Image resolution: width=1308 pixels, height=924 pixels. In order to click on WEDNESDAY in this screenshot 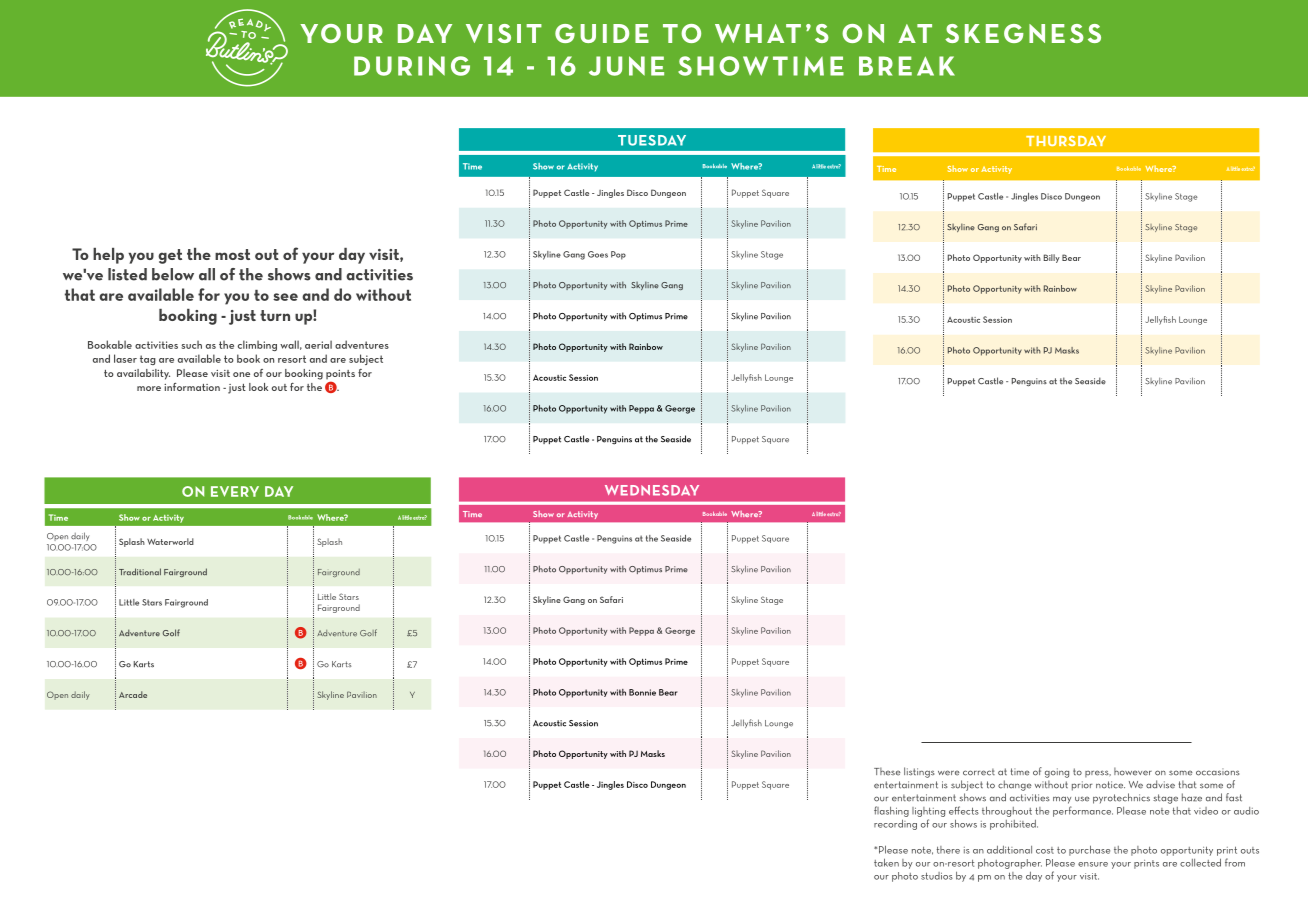, I will do `click(652, 490)`.
